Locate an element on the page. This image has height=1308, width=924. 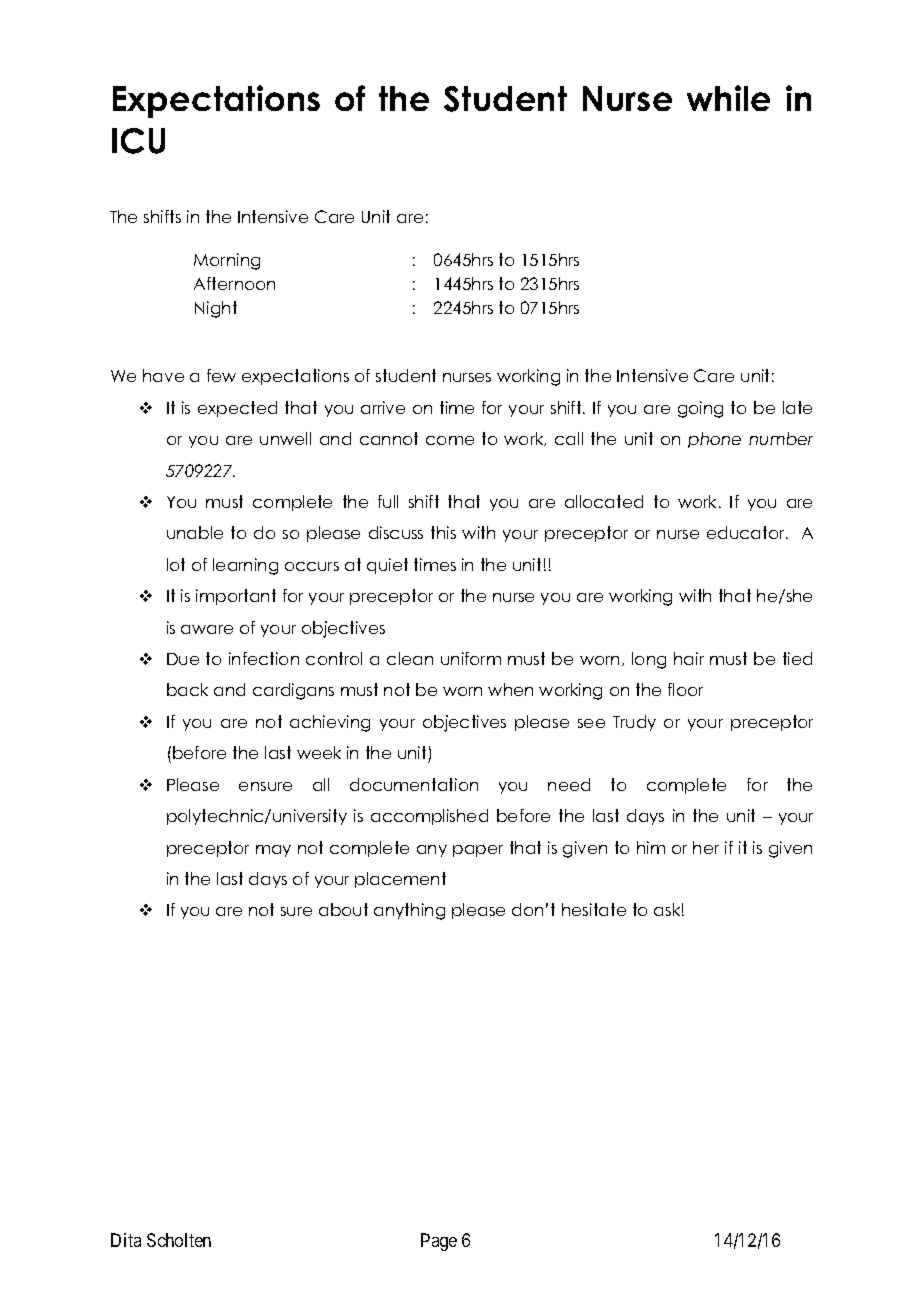
phone is located at coordinates (714, 440).
